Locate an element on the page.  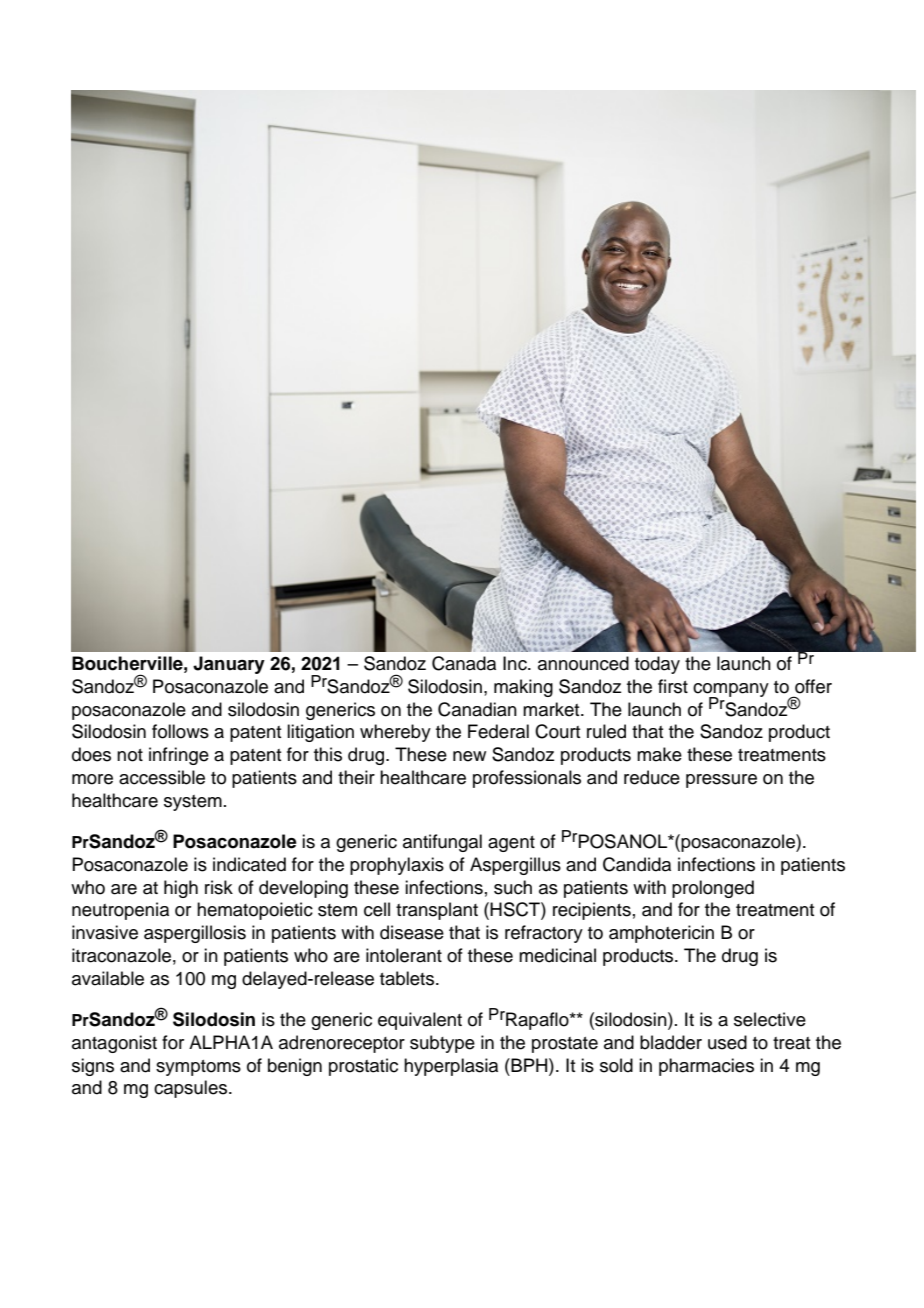
prophylaxis is located at coordinates (397, 866).
